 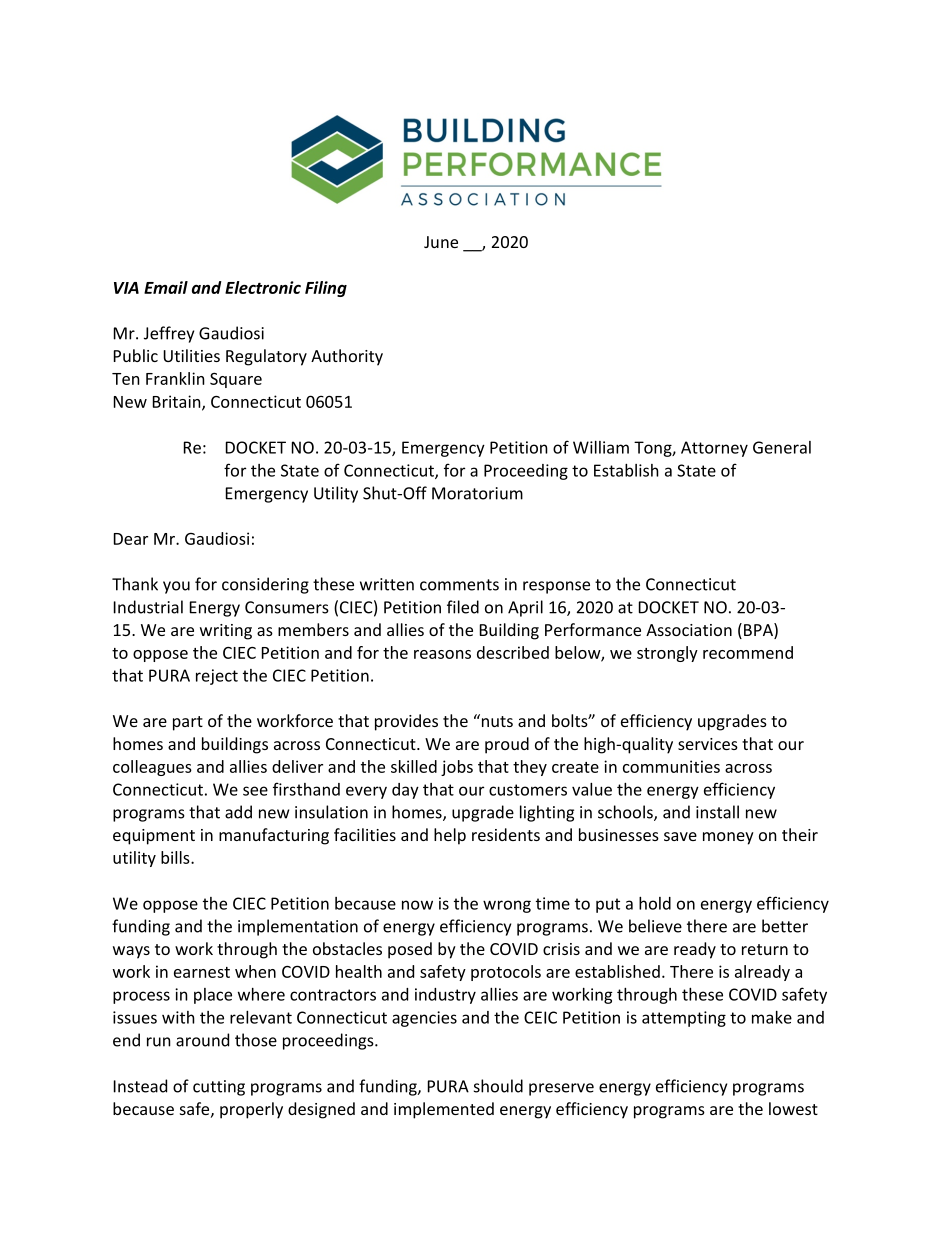 What do you see at coordinates (131, 539) in the page?
I see `Dear` at bounding box center [131, 539].
